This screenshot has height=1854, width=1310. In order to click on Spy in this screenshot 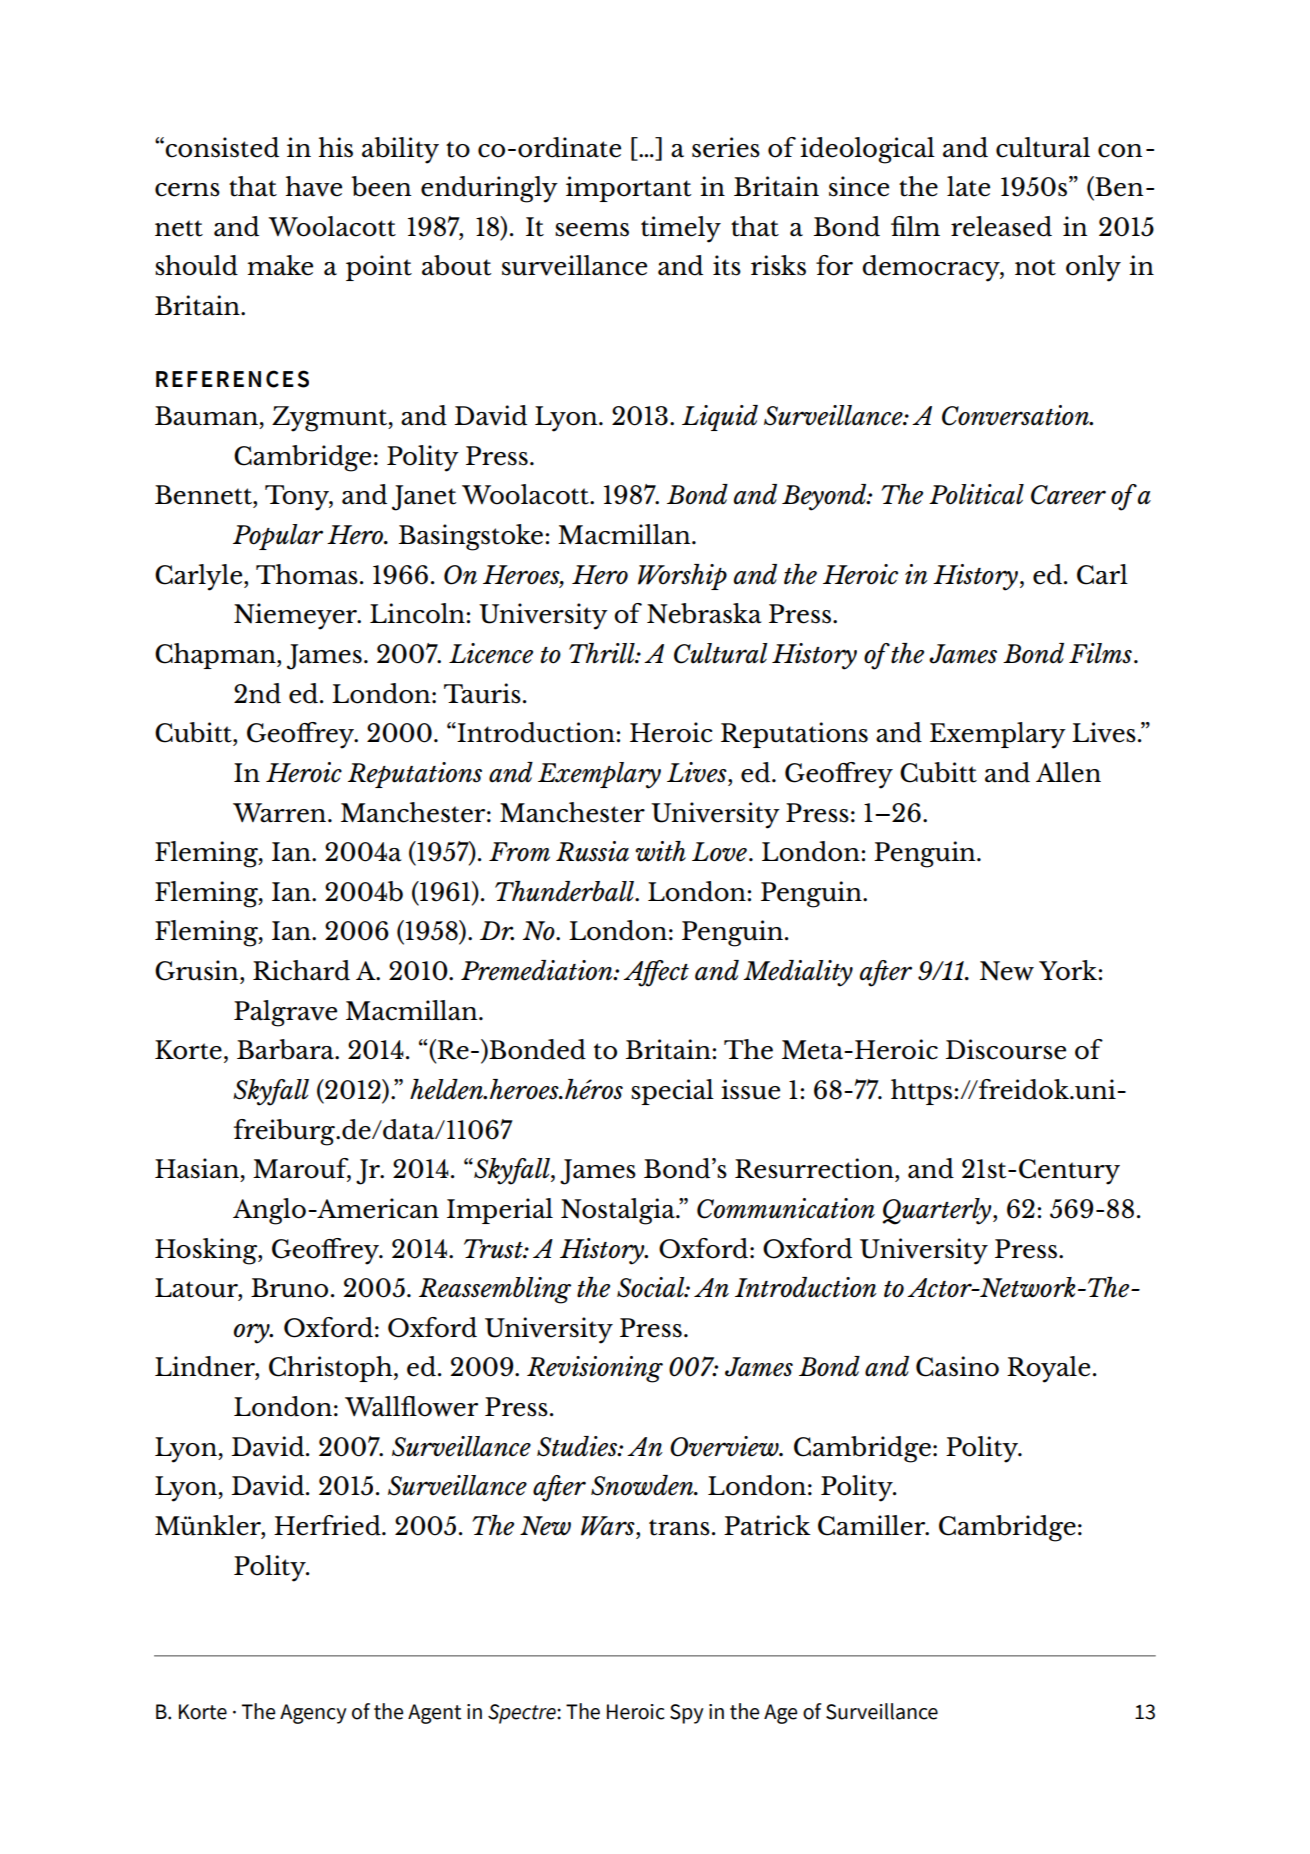, I will do `click(687, 1714)`.
